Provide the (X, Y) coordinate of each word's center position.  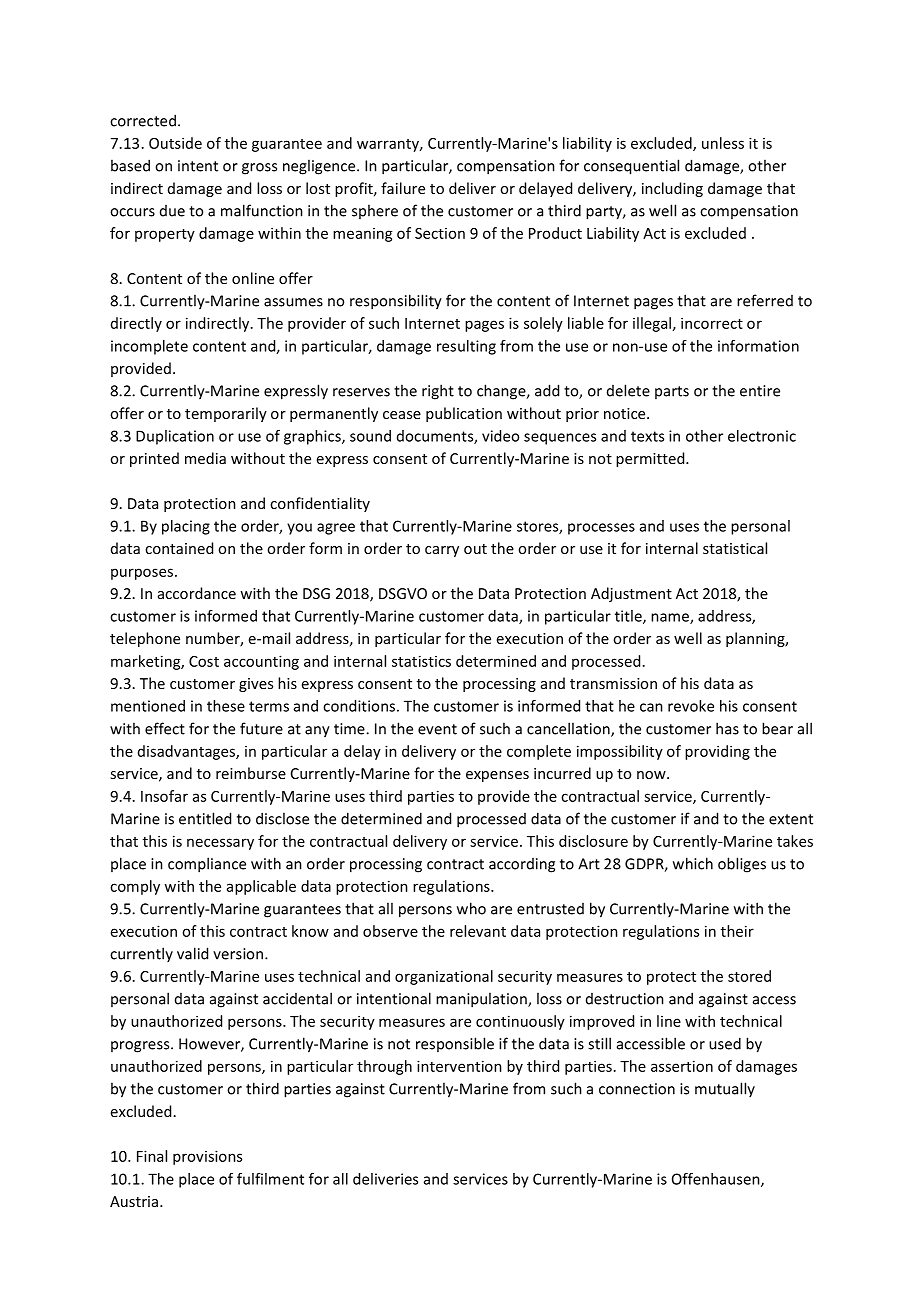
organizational (444, 977)
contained (179, 548)
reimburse (251, 773)
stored (749, 976)
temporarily (226, 414)
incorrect (712, 323)
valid (192, 953)
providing (717, 752)
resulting (466, 347)
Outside (175, 143)
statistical (735, 548)
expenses (497, 776)
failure (403, 188)
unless (723, 143)
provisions (207, 1157)
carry (442, 551)
